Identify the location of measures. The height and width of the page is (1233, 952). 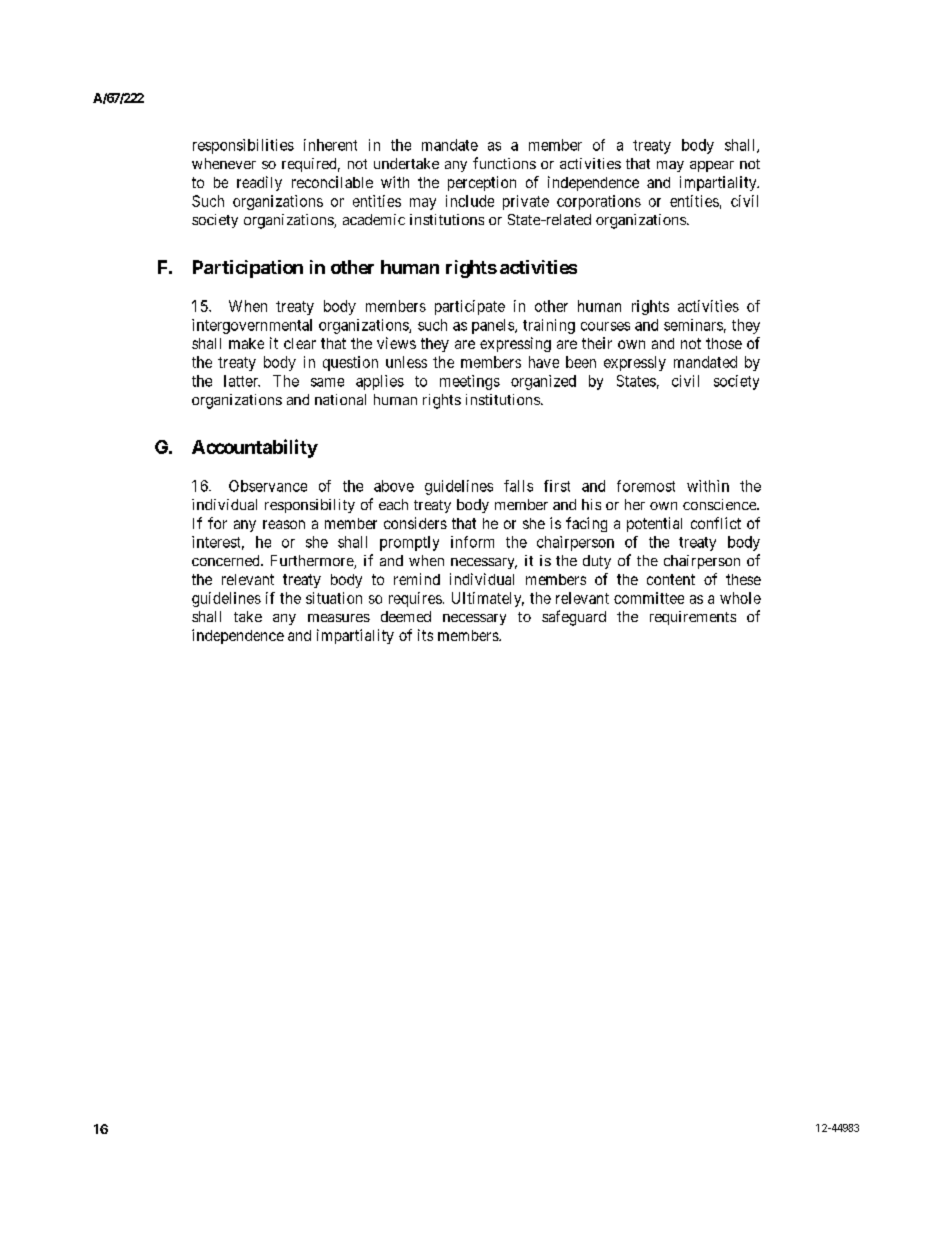
(339, 618).
